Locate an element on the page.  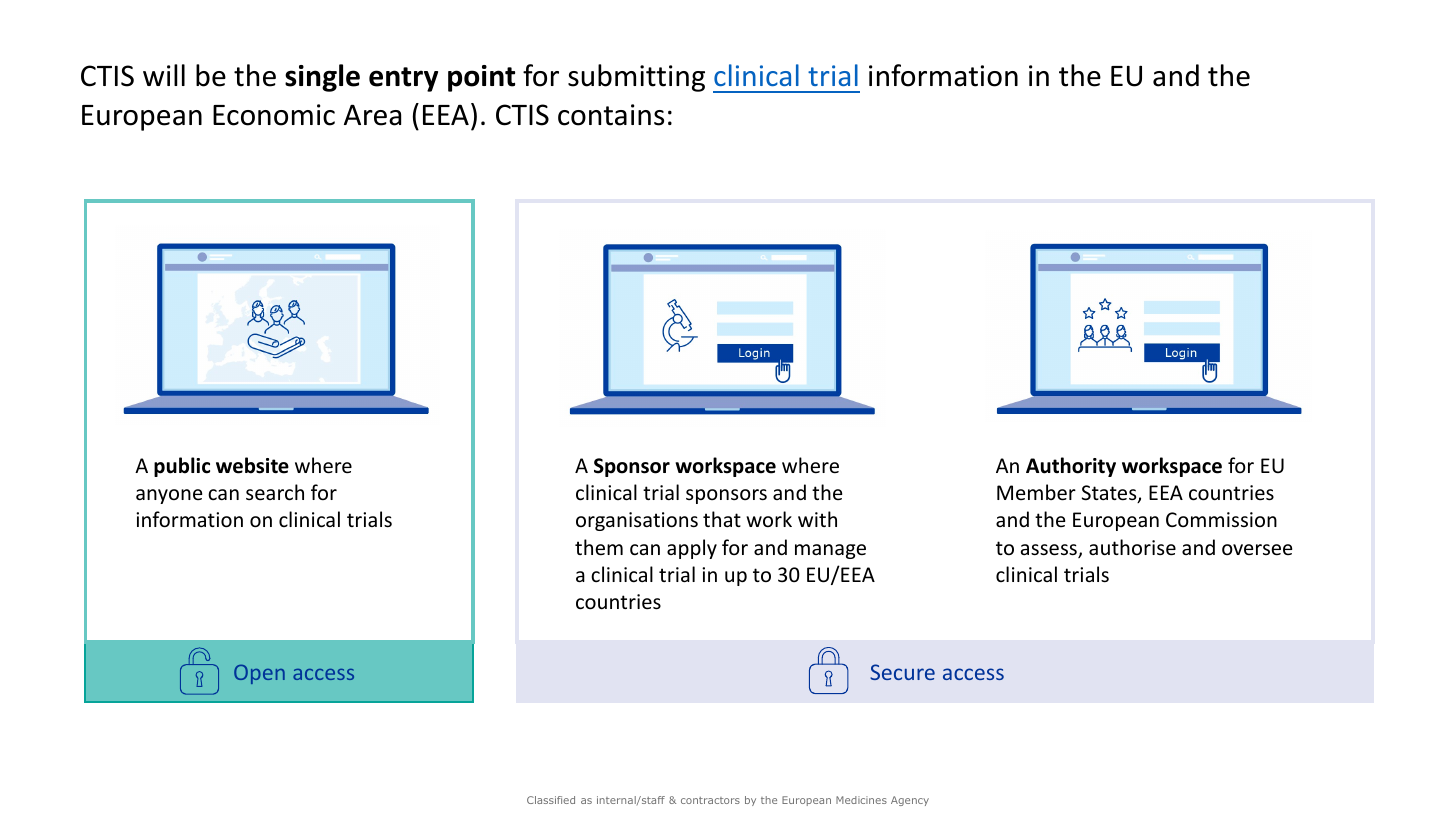
Classified is located at coordinates (551, 800).
